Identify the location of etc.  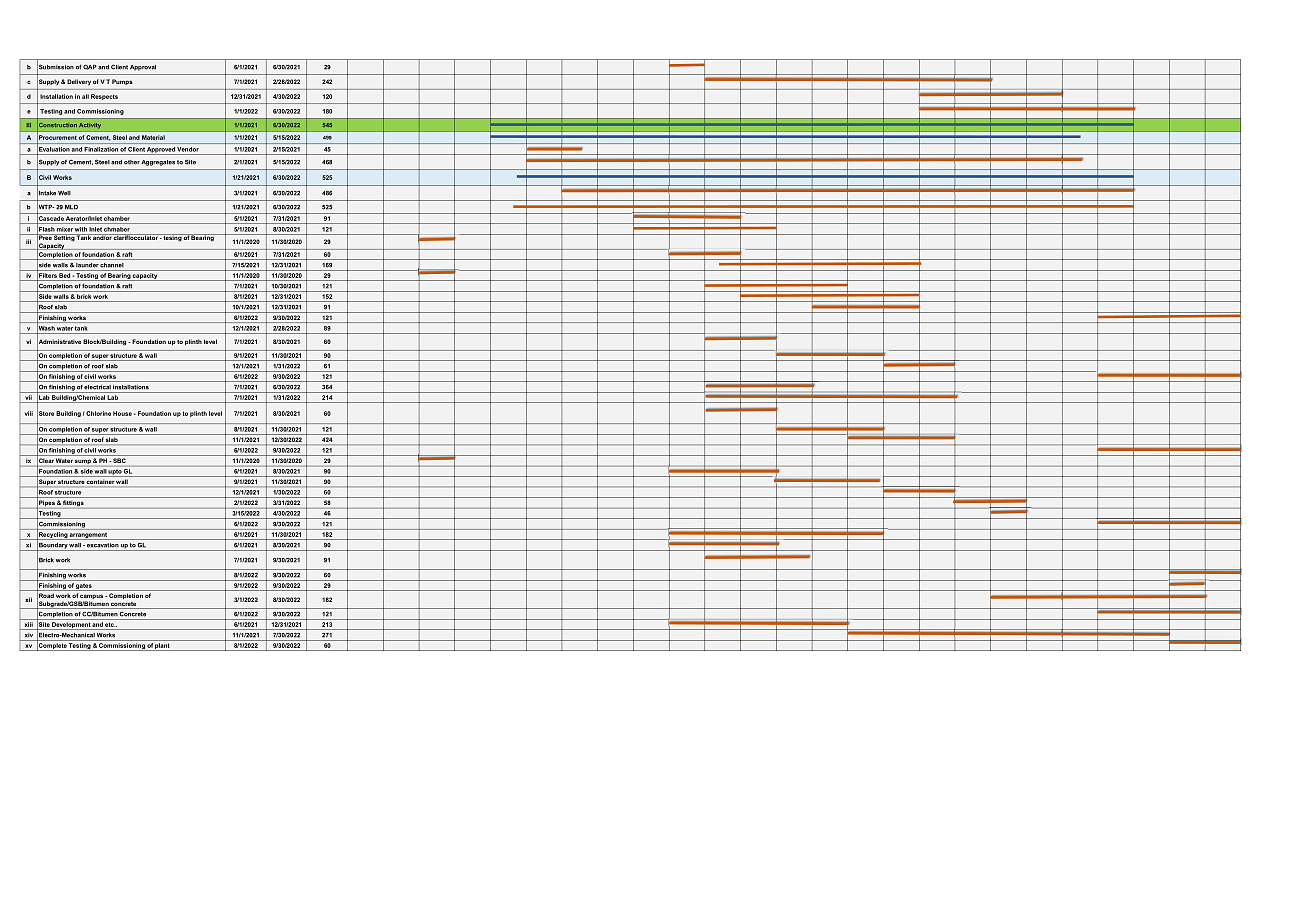
(110, 625).
